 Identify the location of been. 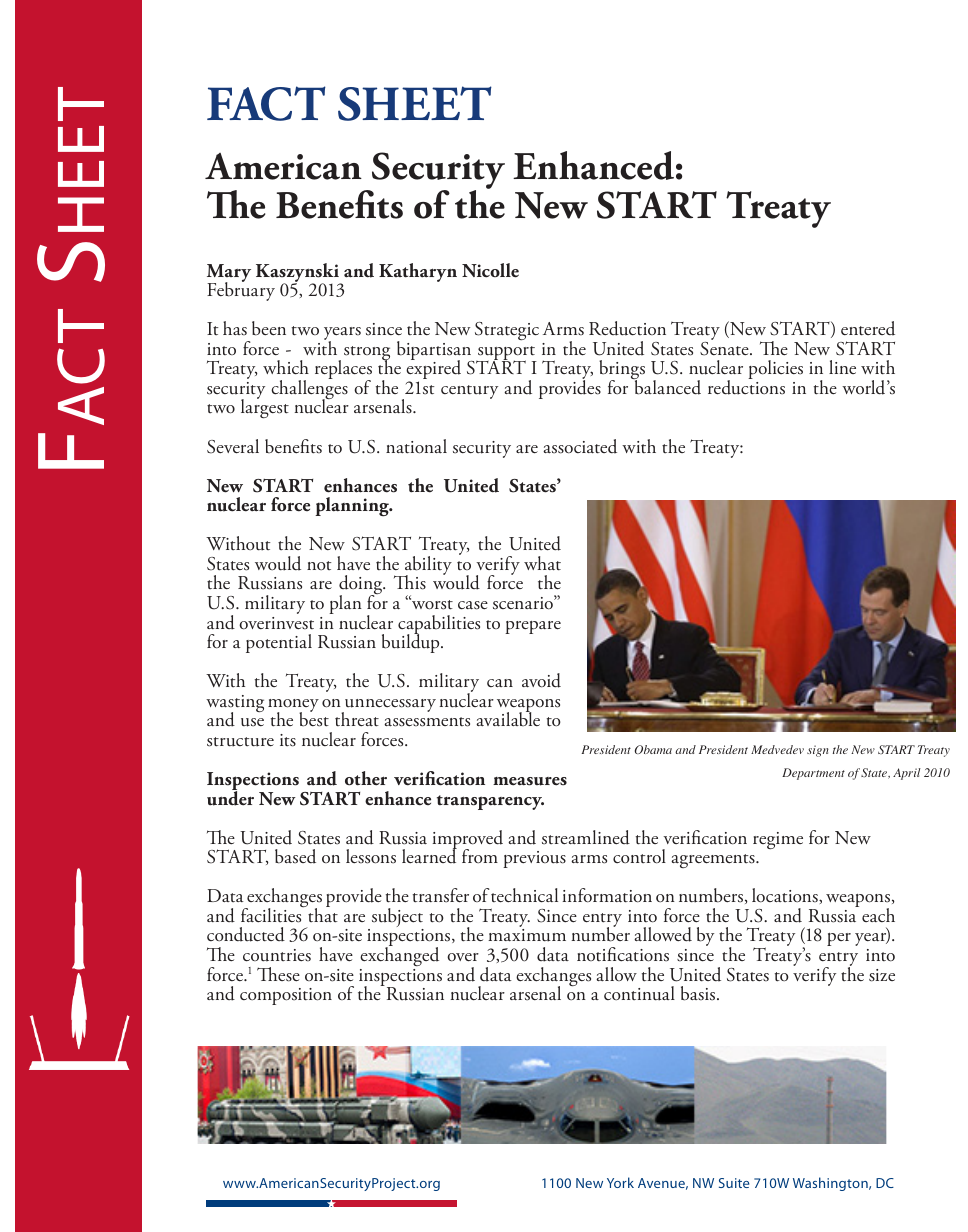
(269, 328).
